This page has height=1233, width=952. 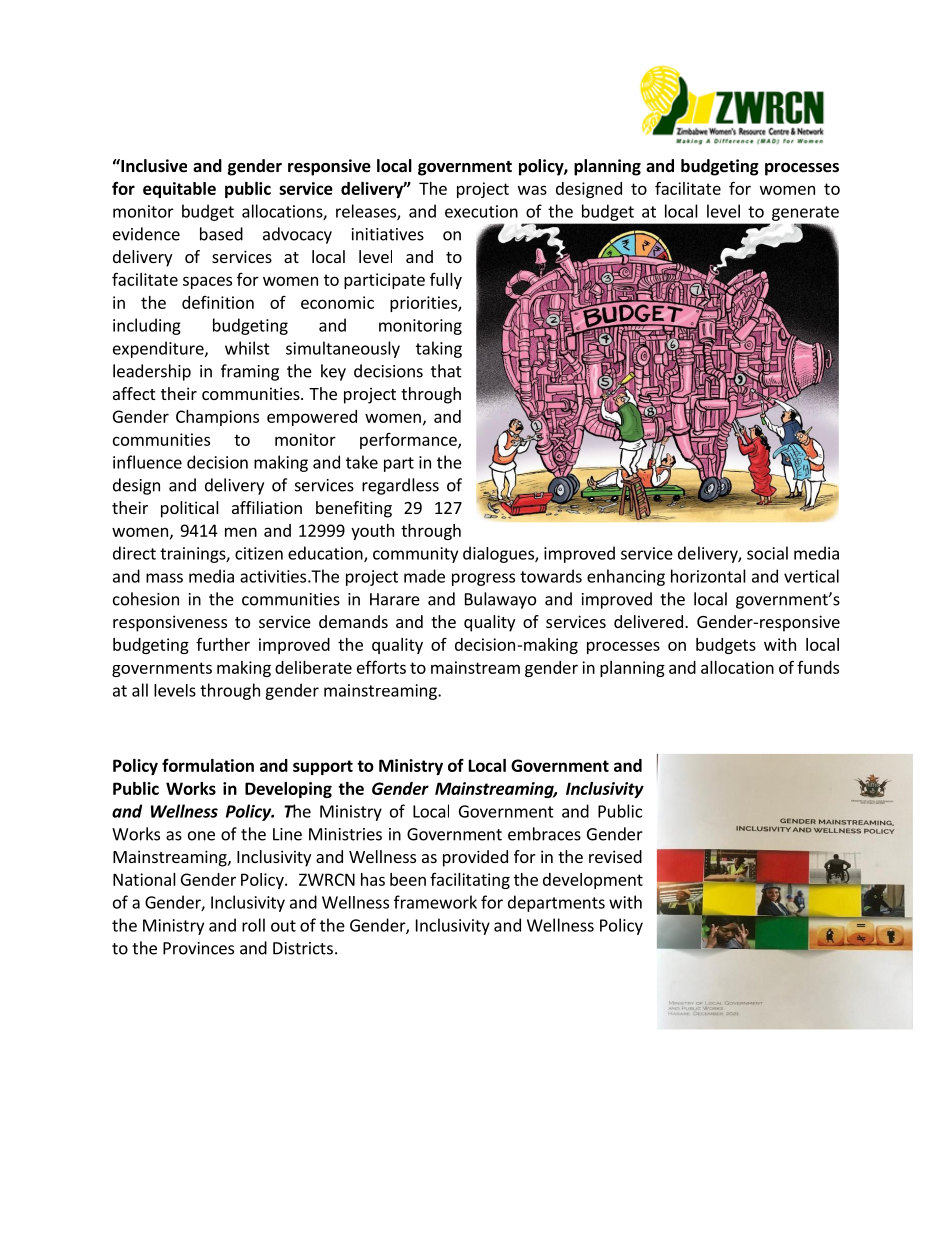 I want to click on execution, so click(x=481, y=211).
